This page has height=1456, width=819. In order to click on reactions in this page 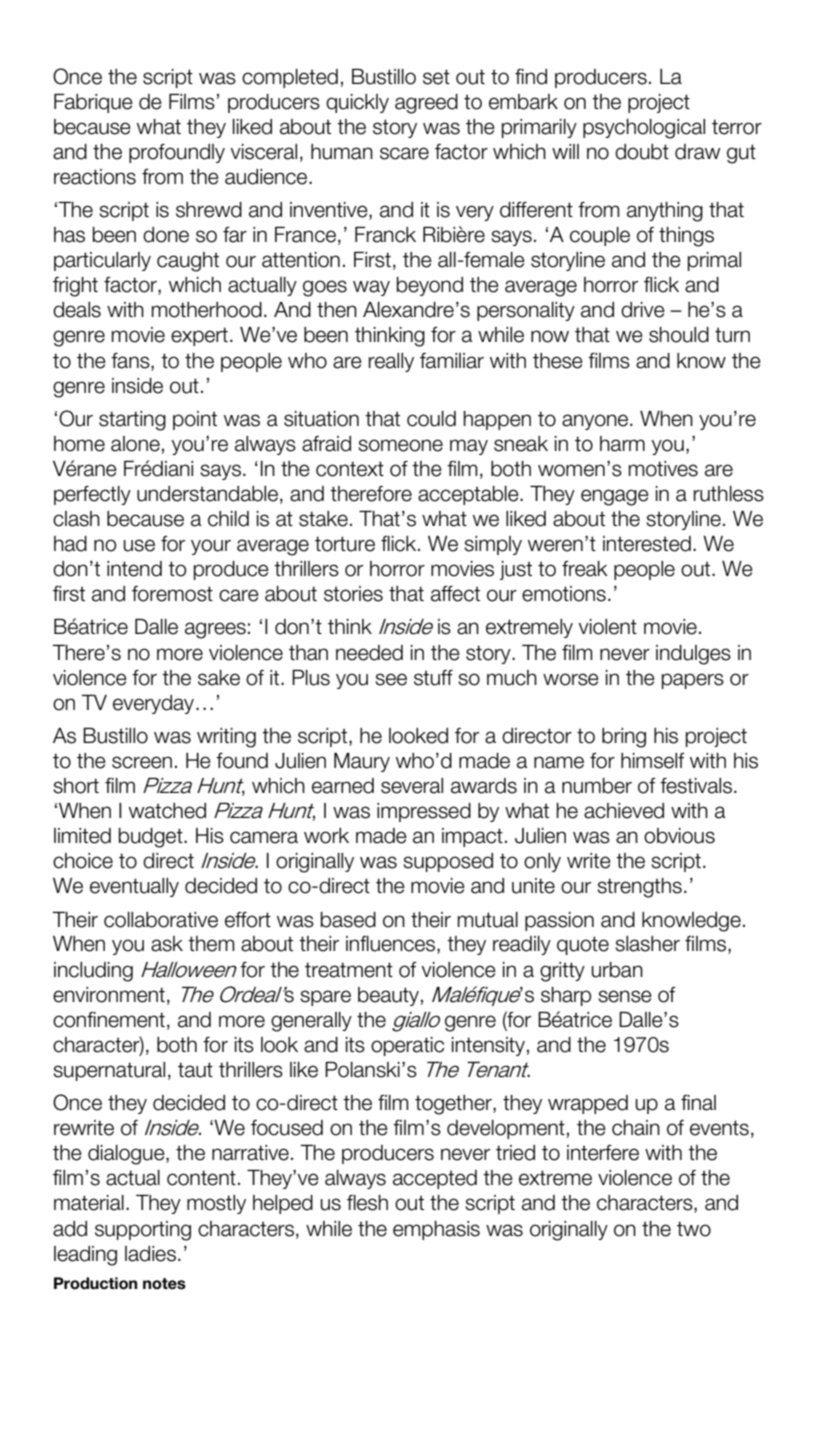, I will do `click(95, 177)`.
